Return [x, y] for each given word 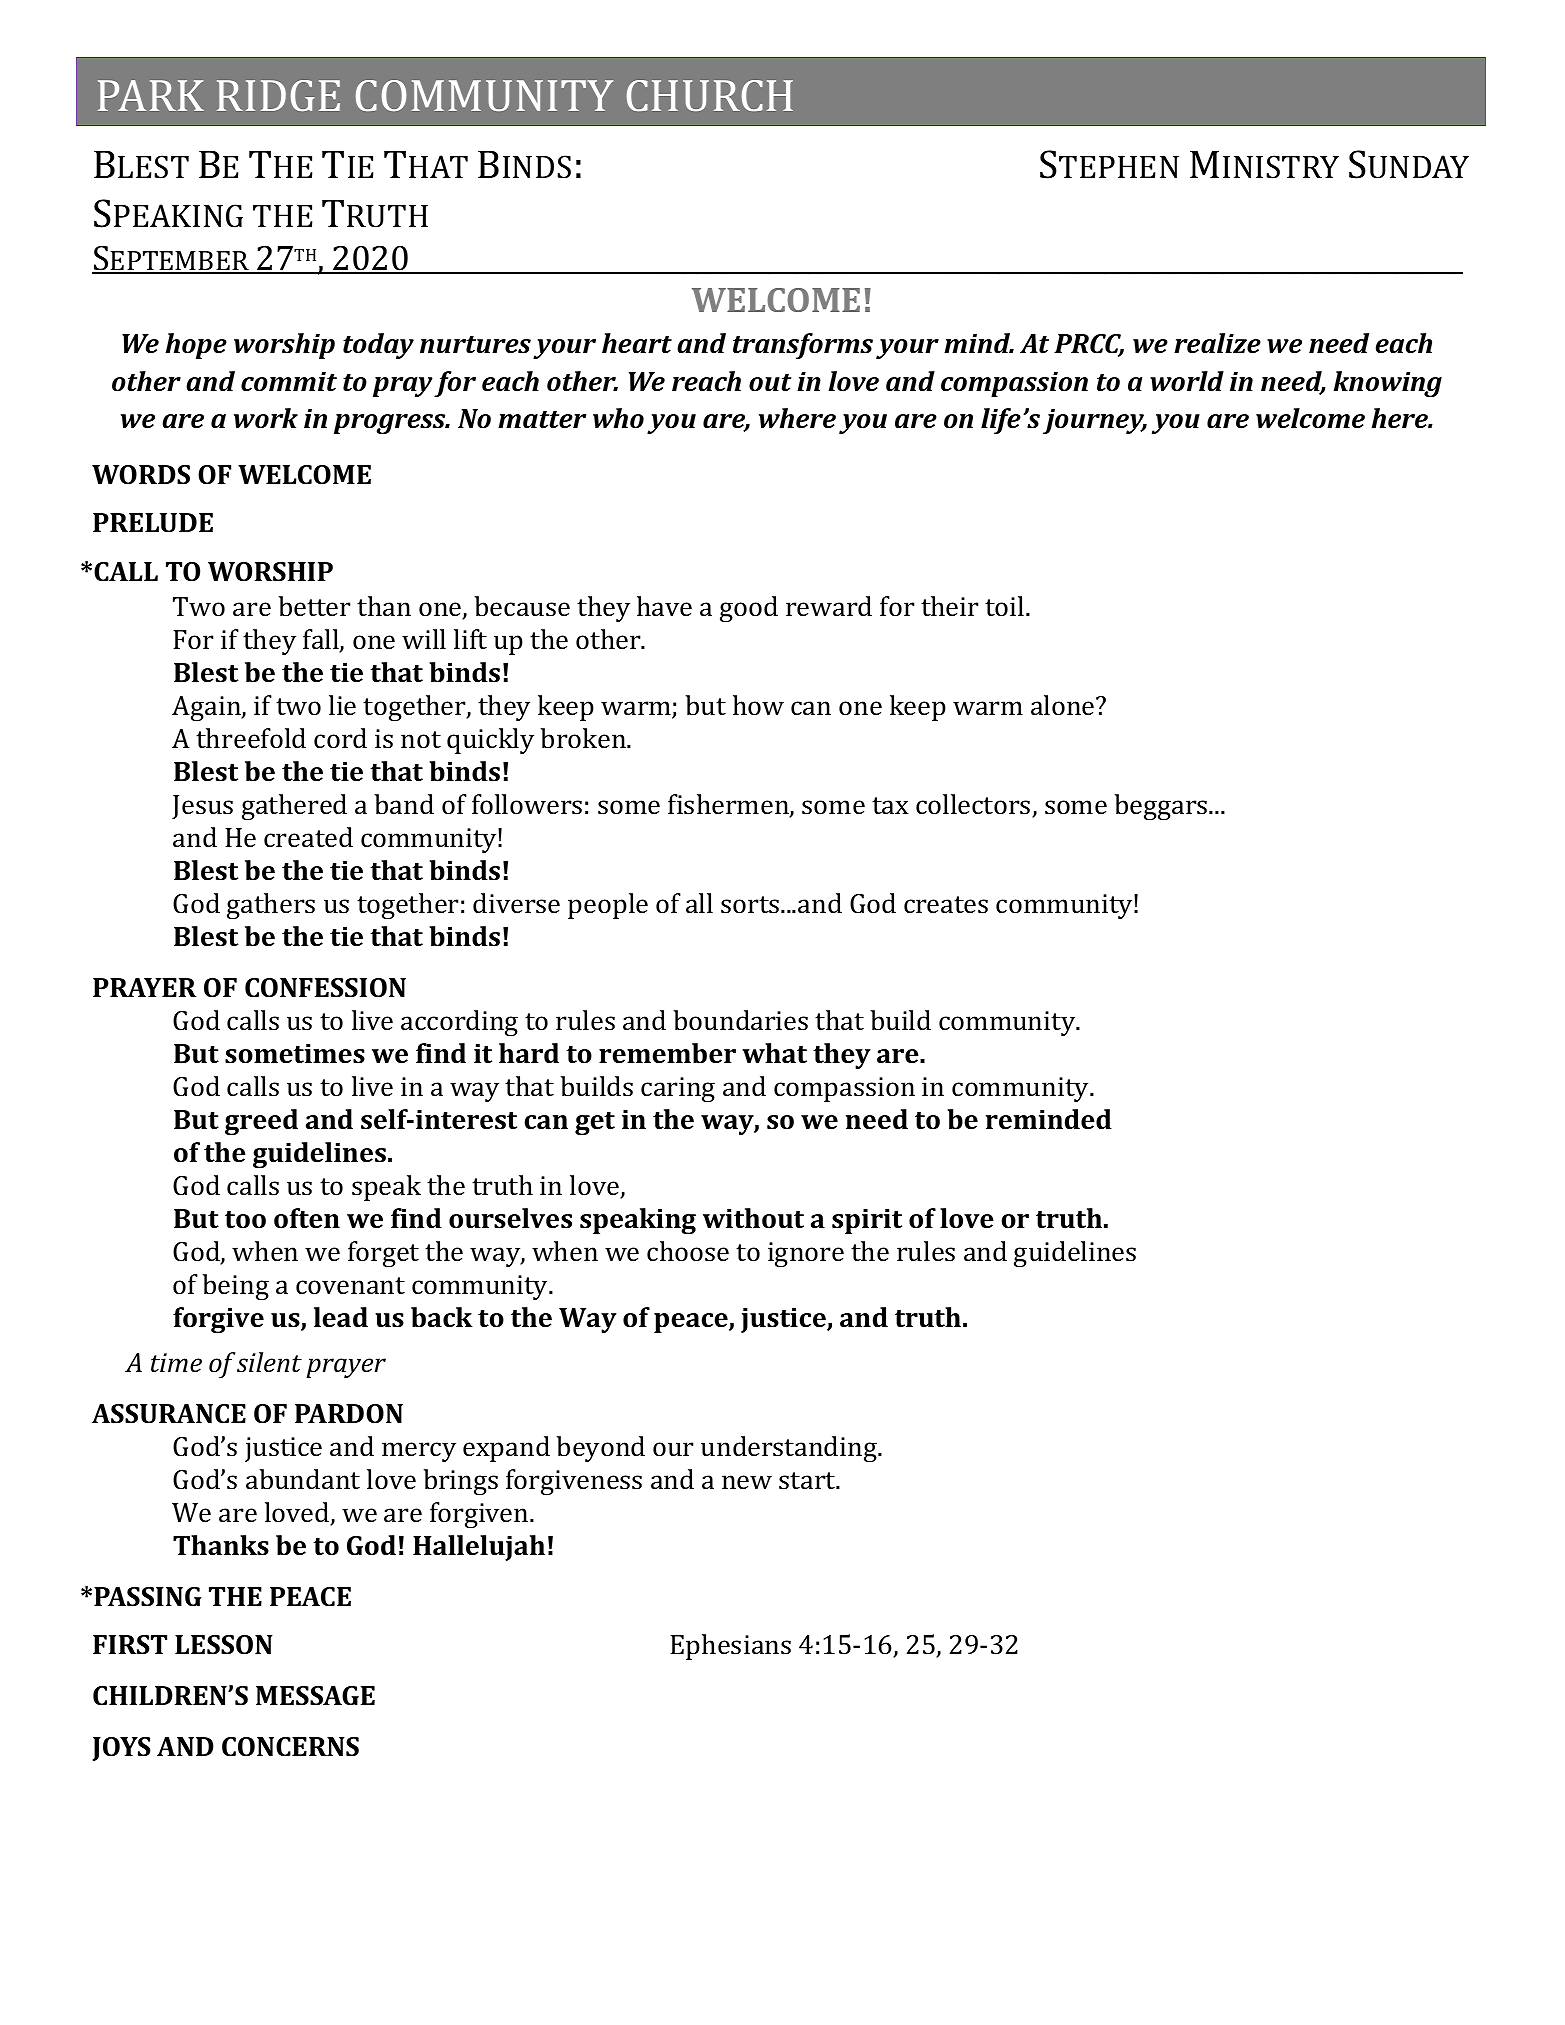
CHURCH [710, 95]
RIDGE [278, 95]
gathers [271, 906]
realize [1217, 343]
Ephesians [730, 1647]
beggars [1162, 807]
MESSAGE [315, 1696]
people [608, 906]
